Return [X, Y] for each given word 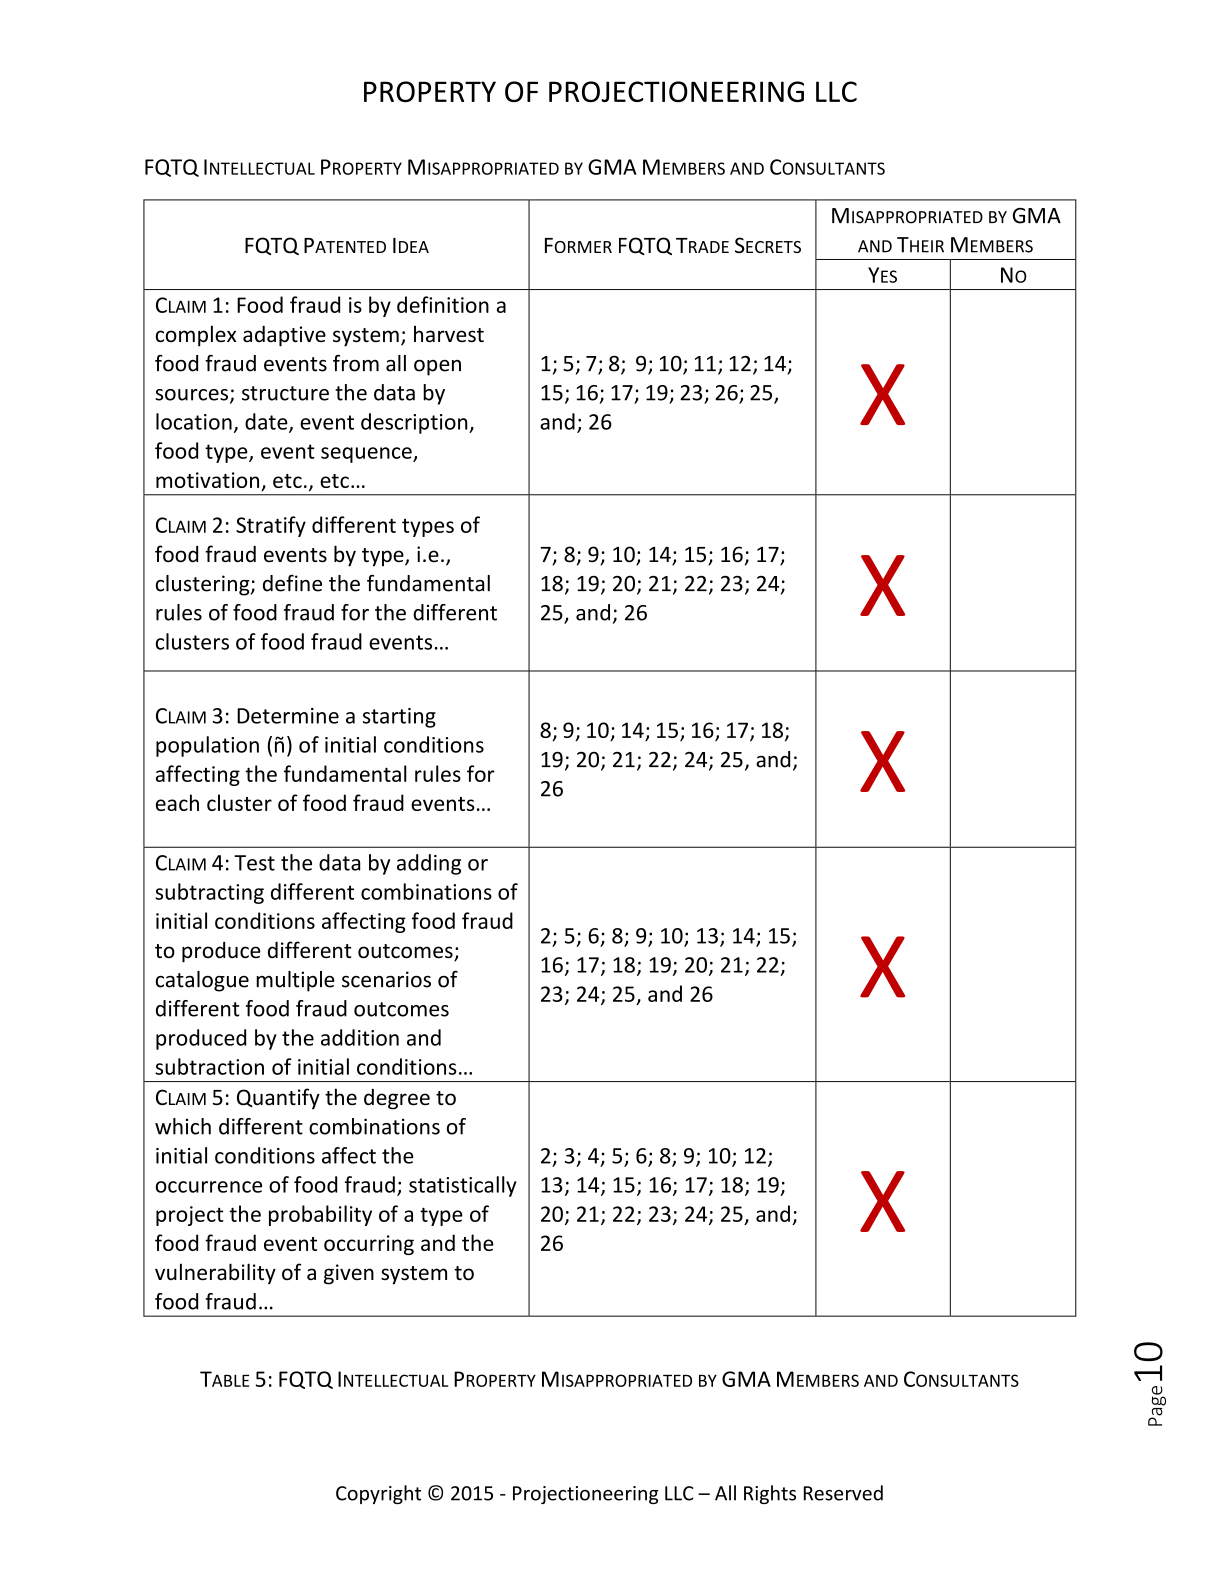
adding [429, 864]
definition [443, 304]
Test [254, 863]
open [437, 368]
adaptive [284, 336]
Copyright [378, 1494]
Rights [770, 1494]
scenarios [386, 979]
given [349, 1274]
